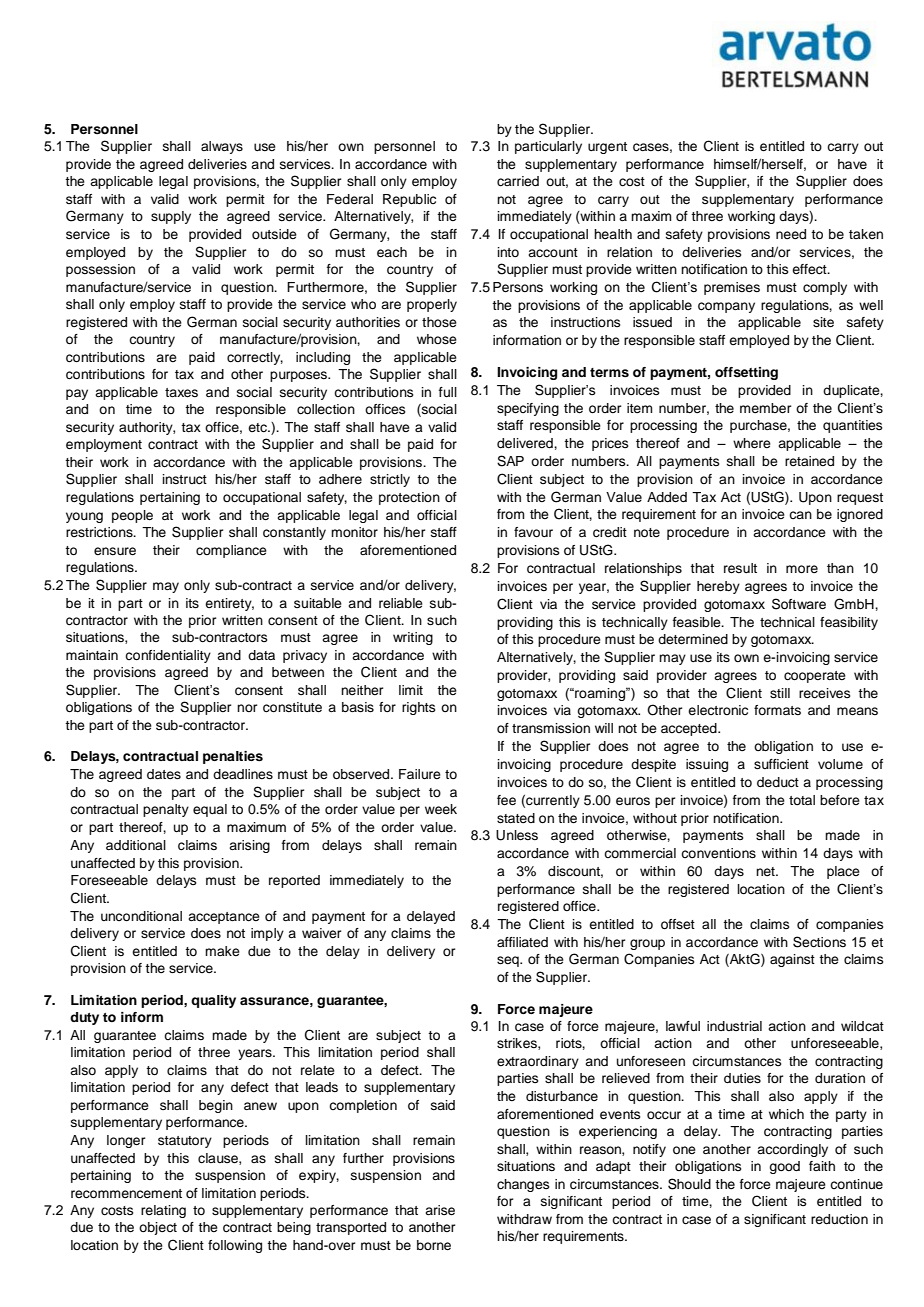 This screenshot has width=924, height=1307. Describe the element at coordinates (418, 708) in the screenshot. I see `rights` at that location.
